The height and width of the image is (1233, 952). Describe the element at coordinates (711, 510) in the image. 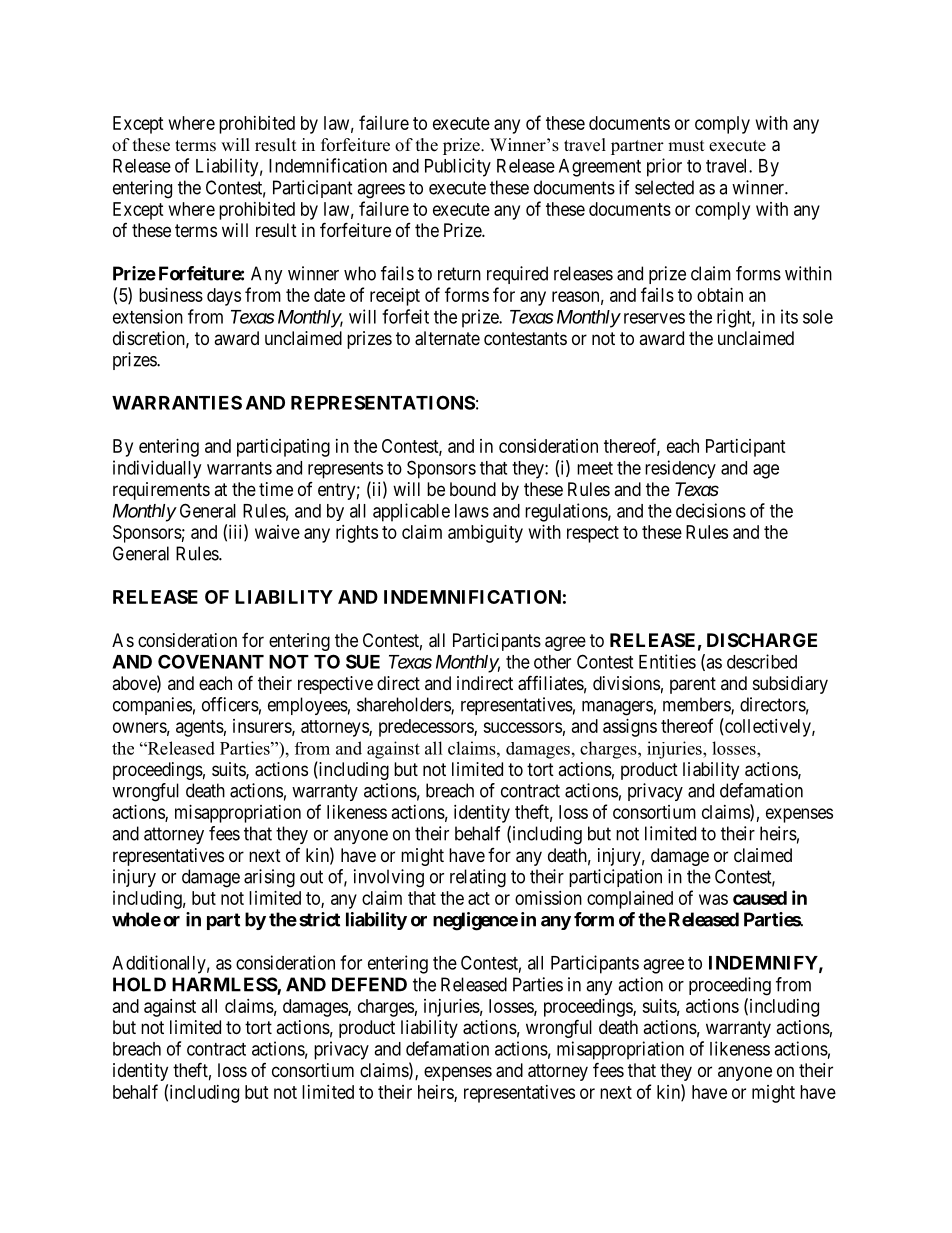

I see `decisions` at that location.
